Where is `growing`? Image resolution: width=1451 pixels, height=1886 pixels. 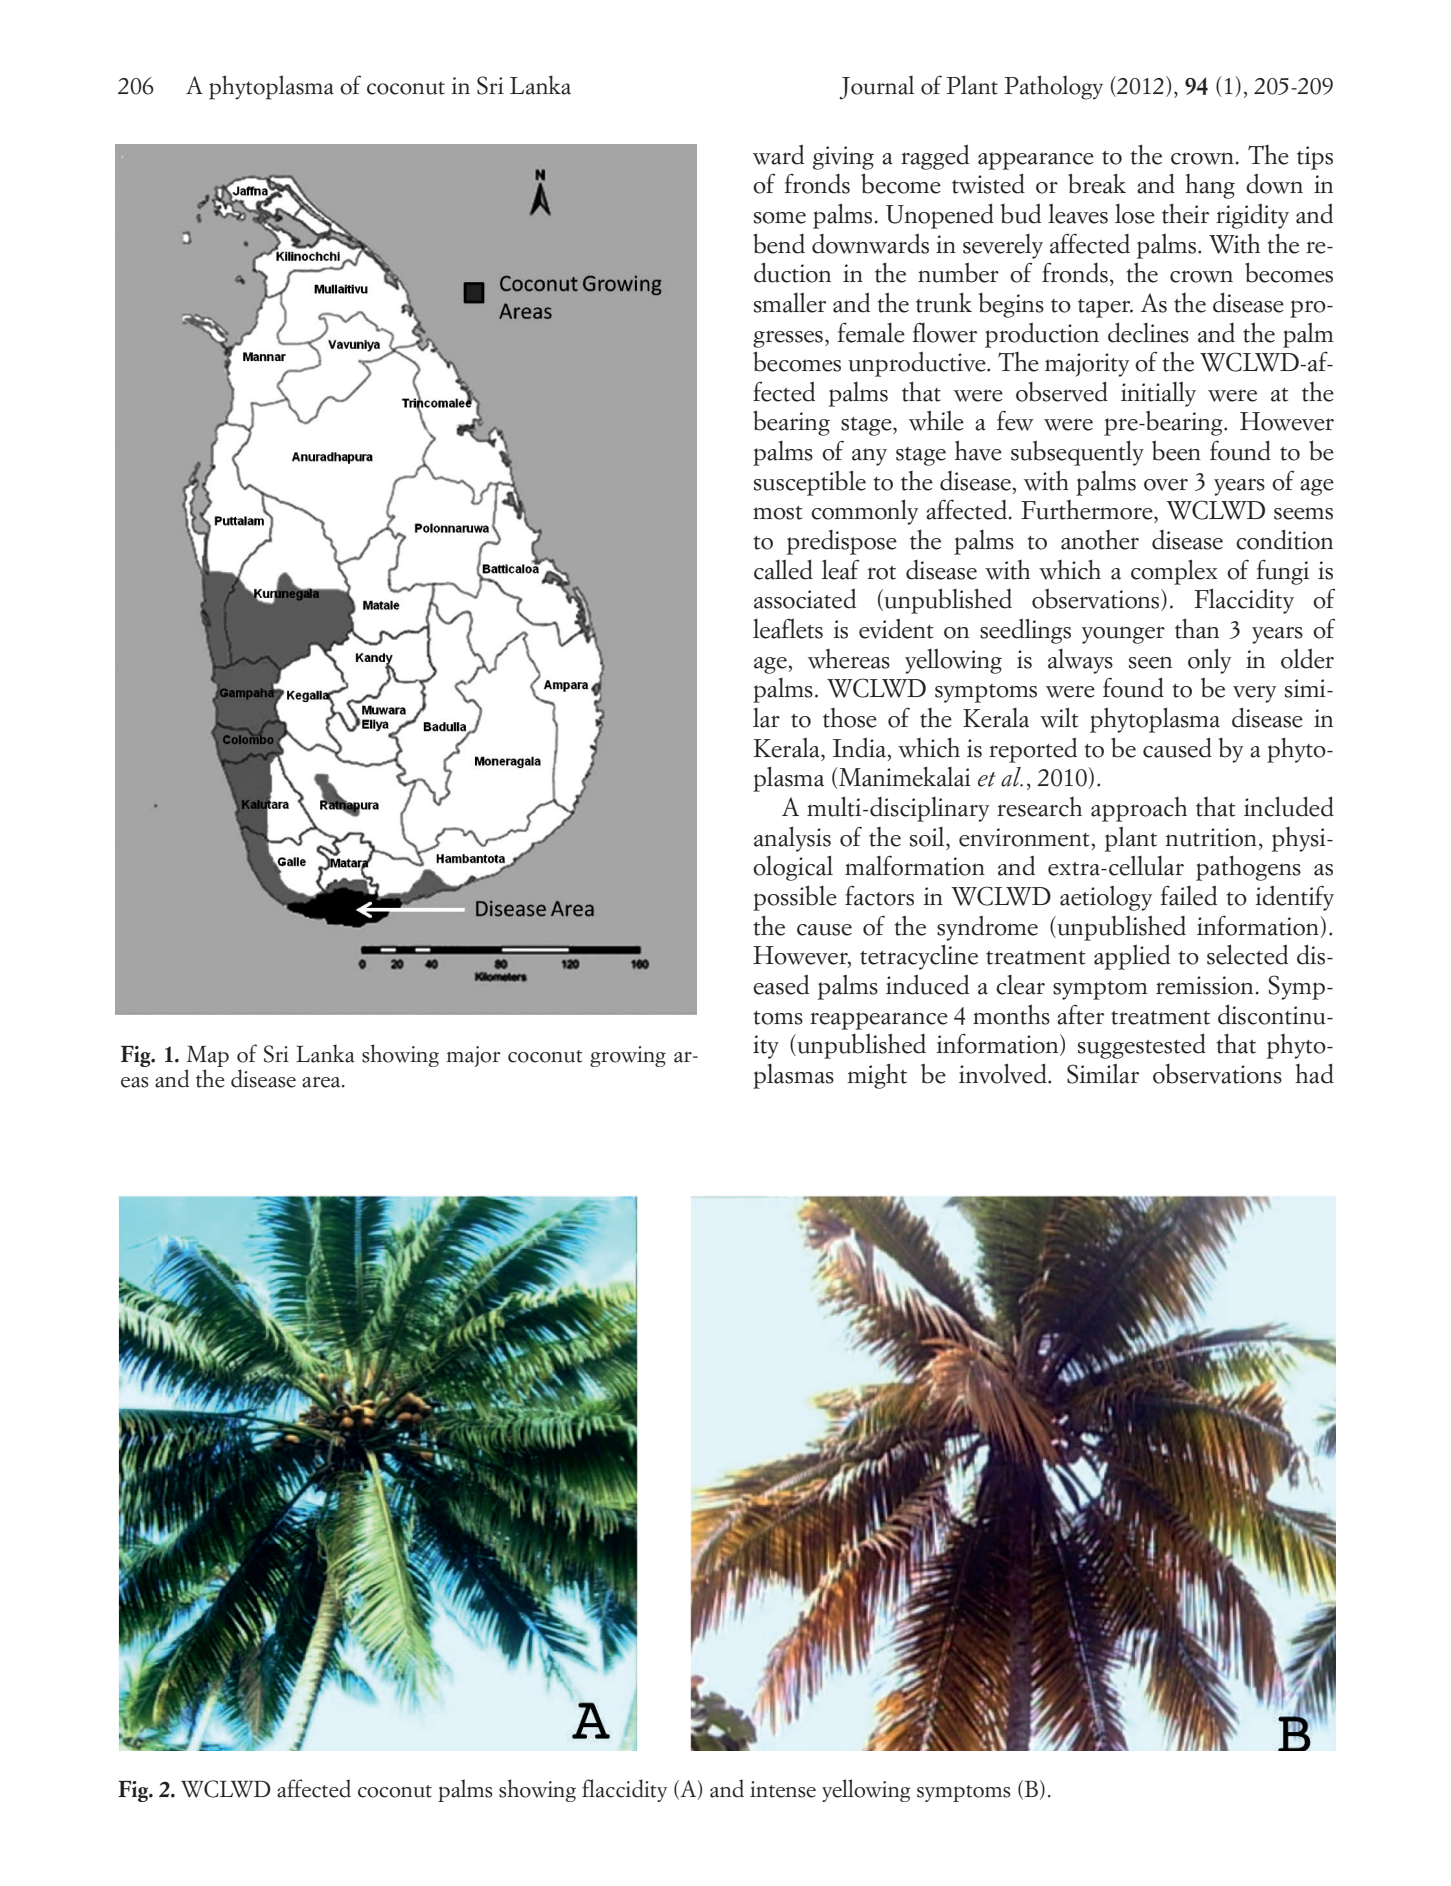 growing is located at coordinates (628, 1056).
